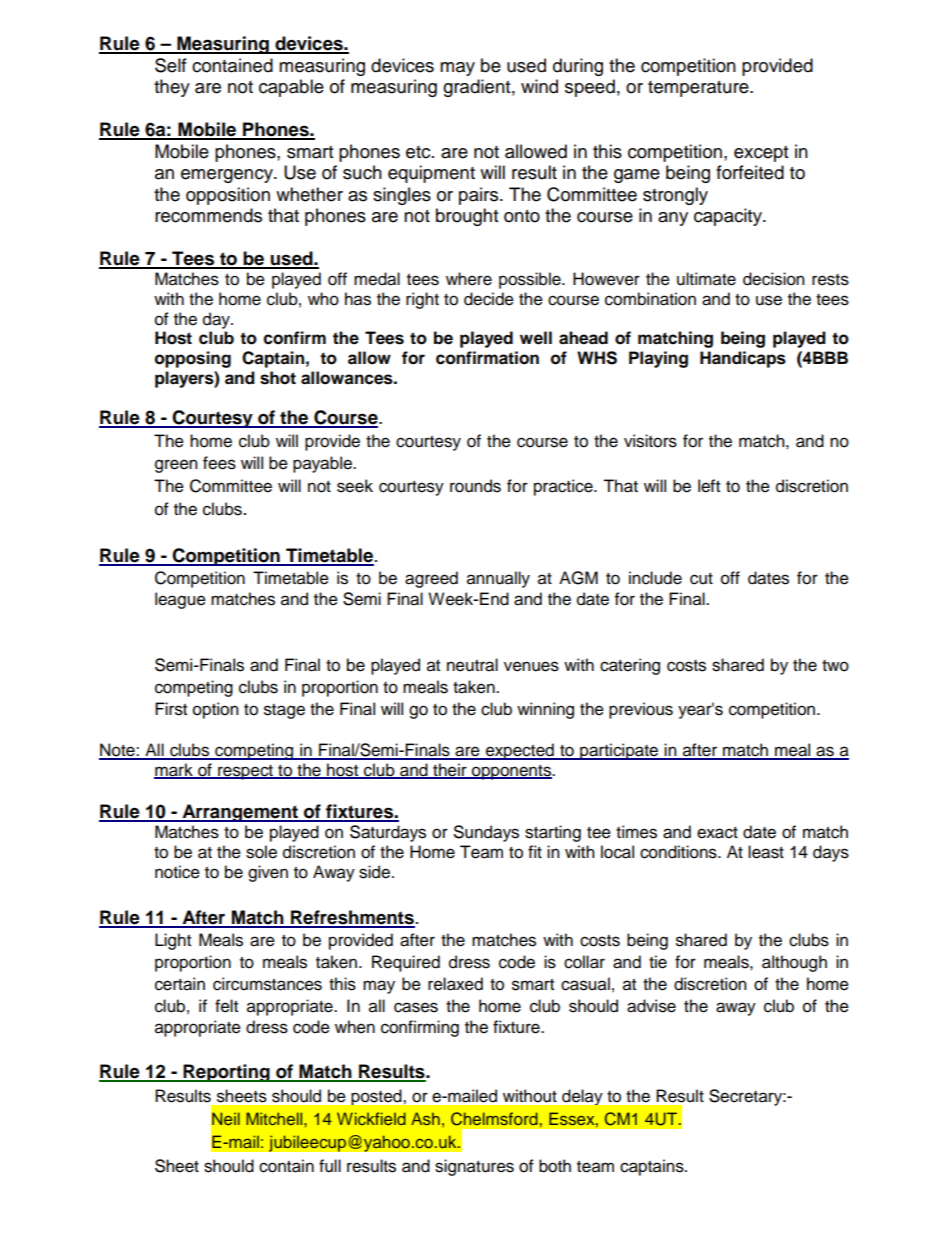  What do you see at coordinates (717, 833) in the page?
I see `exact` at bounding box center [717, 833].
